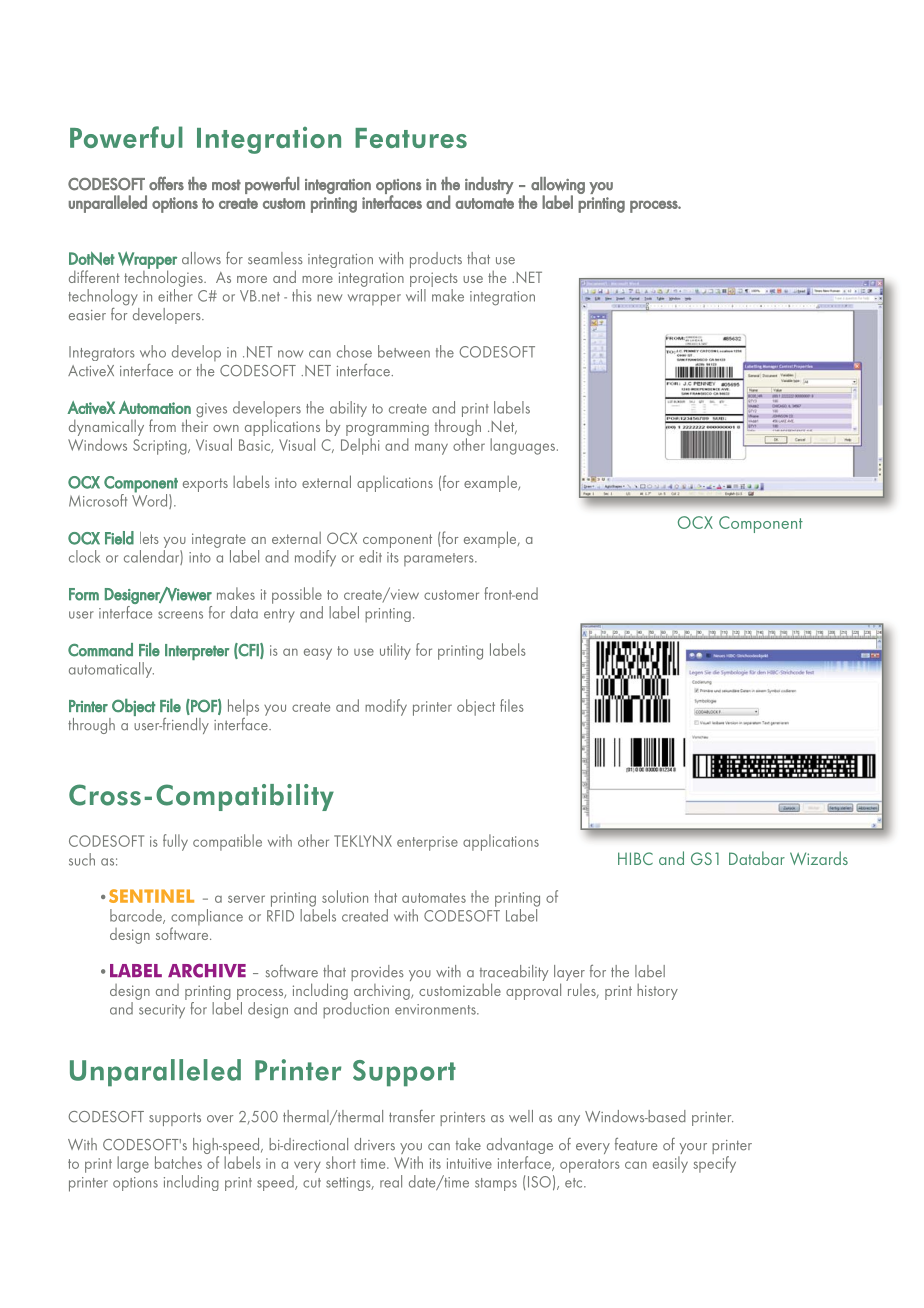  Describe the element at coordinates (166, 183) in the document. I see `offers` at that location.
